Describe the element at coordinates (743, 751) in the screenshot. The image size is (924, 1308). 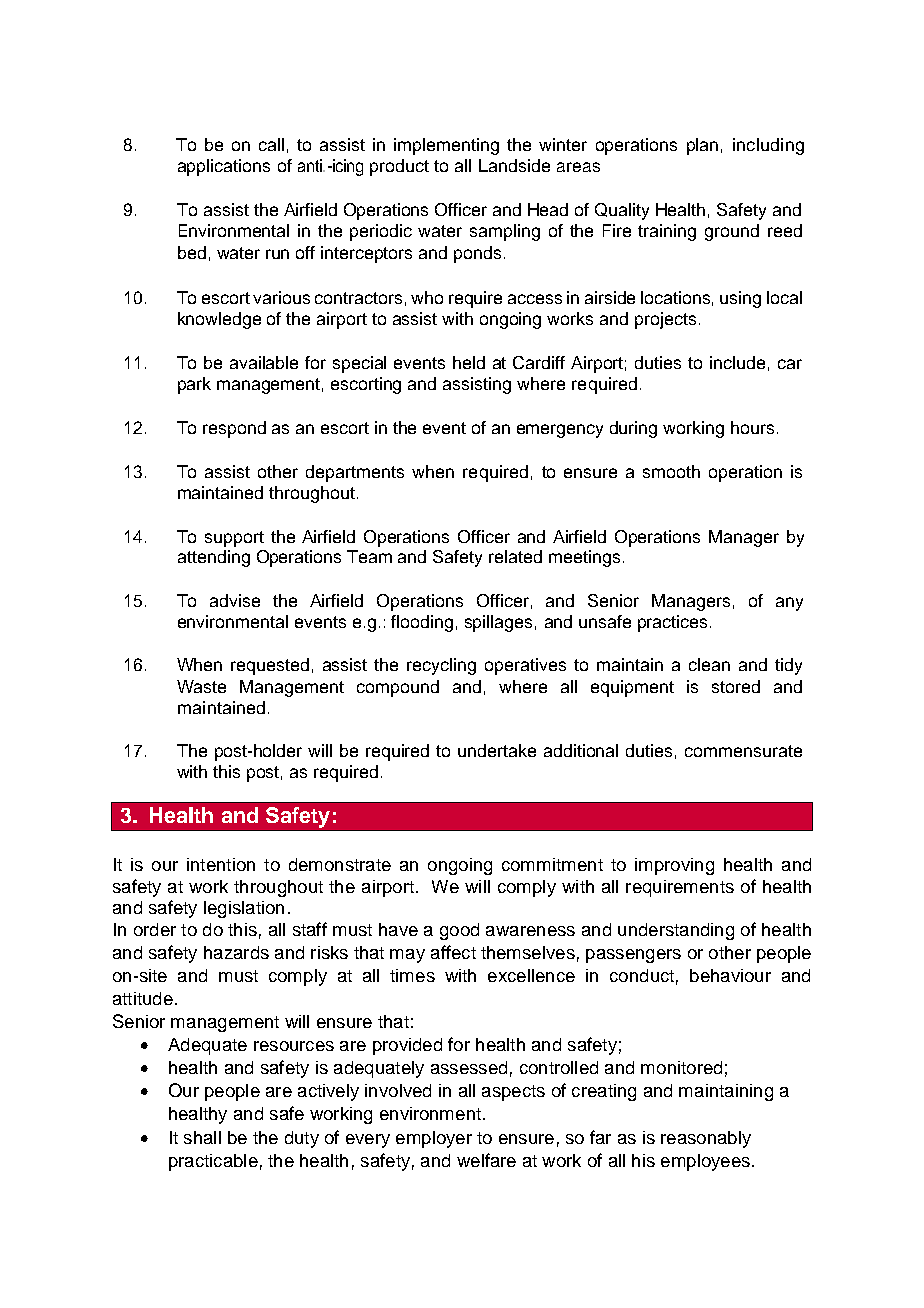
I see `commensurate` at that location.
